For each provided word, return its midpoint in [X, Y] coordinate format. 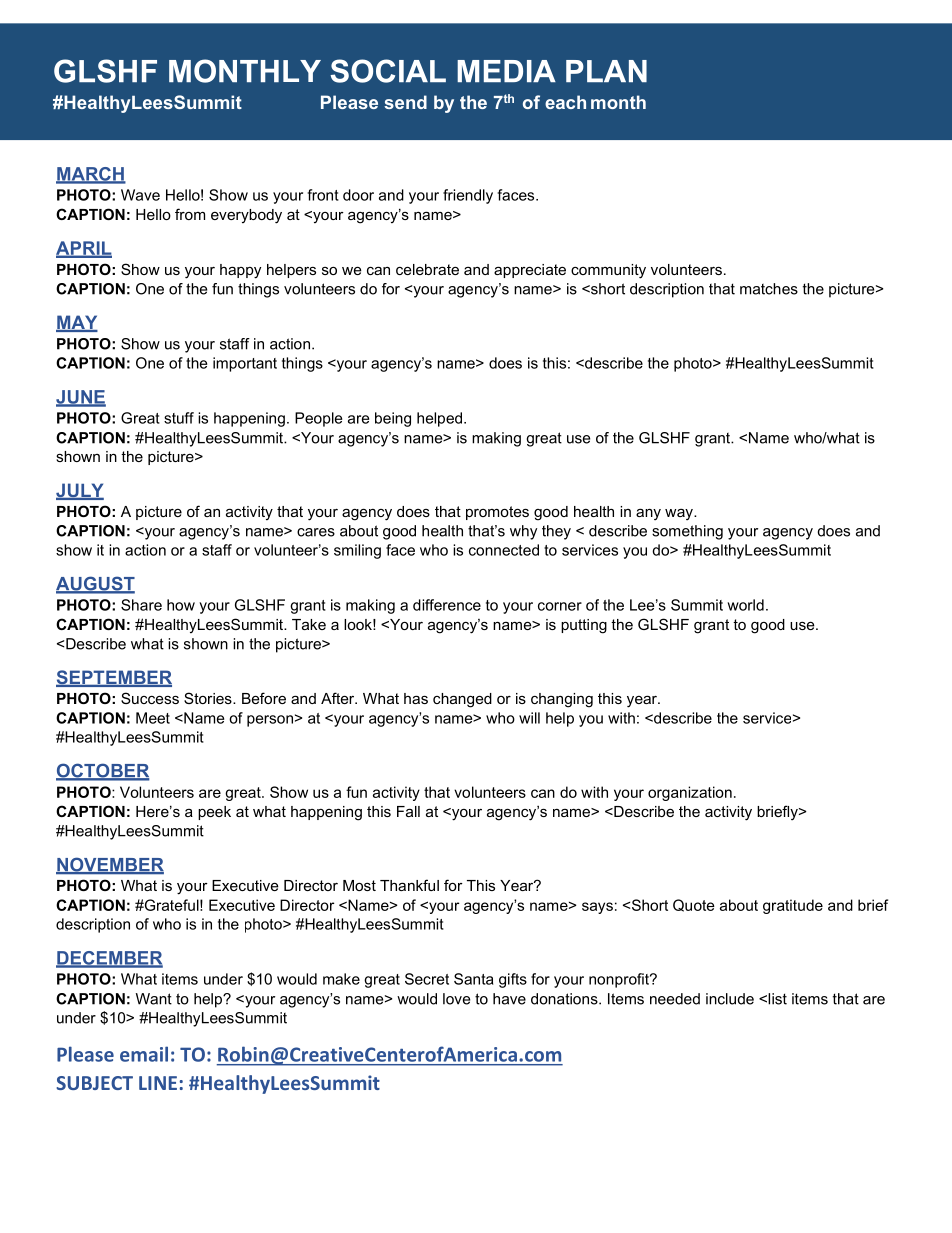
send [405, 102]
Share [141, 605]
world [745, 605]
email [144, 1054]
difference [447, 605]
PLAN [606, 71]
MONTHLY [245, 71]
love [456, 999]
